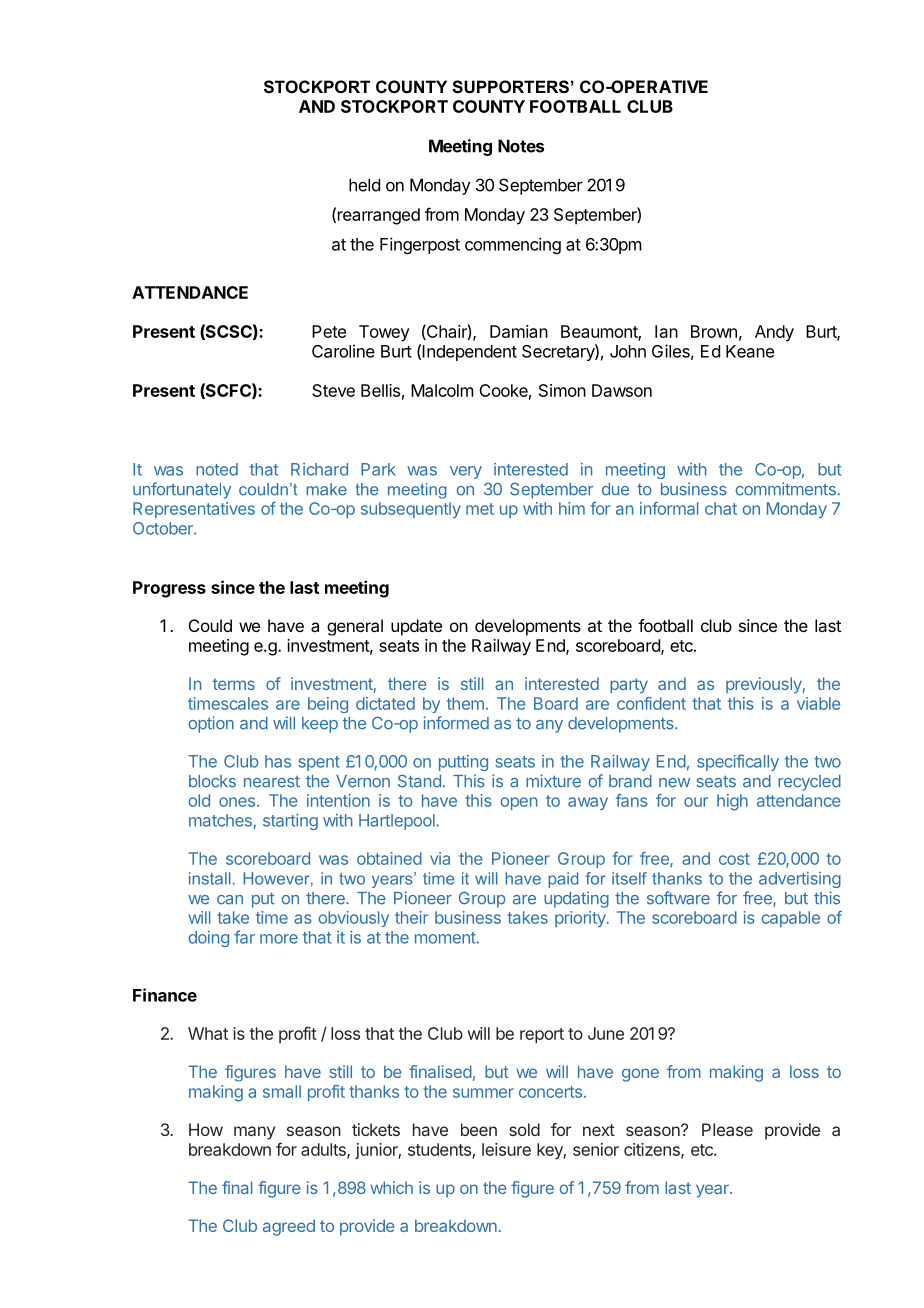 The width and height of the screenshot is (924, 1308). What do you see at coordinates (220, 820) in the screenshot?
I see `matches` at bounding box center [220, 820].
